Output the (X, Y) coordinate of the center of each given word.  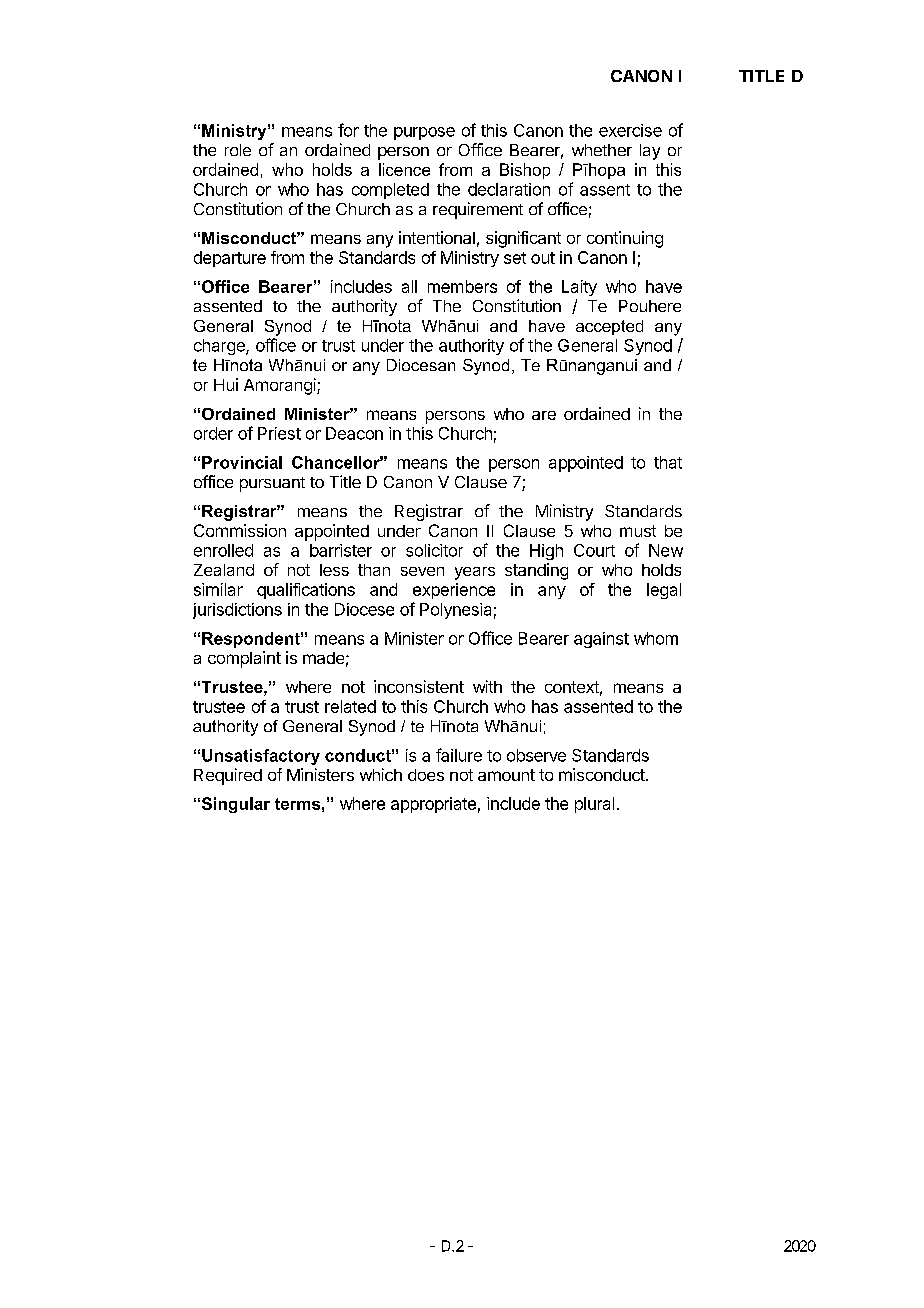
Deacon (354, 433)
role (238, 150)
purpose (424, 133)
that (668, 462)
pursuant (272, 484)
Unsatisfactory (261, 757)
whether (602, 150)
